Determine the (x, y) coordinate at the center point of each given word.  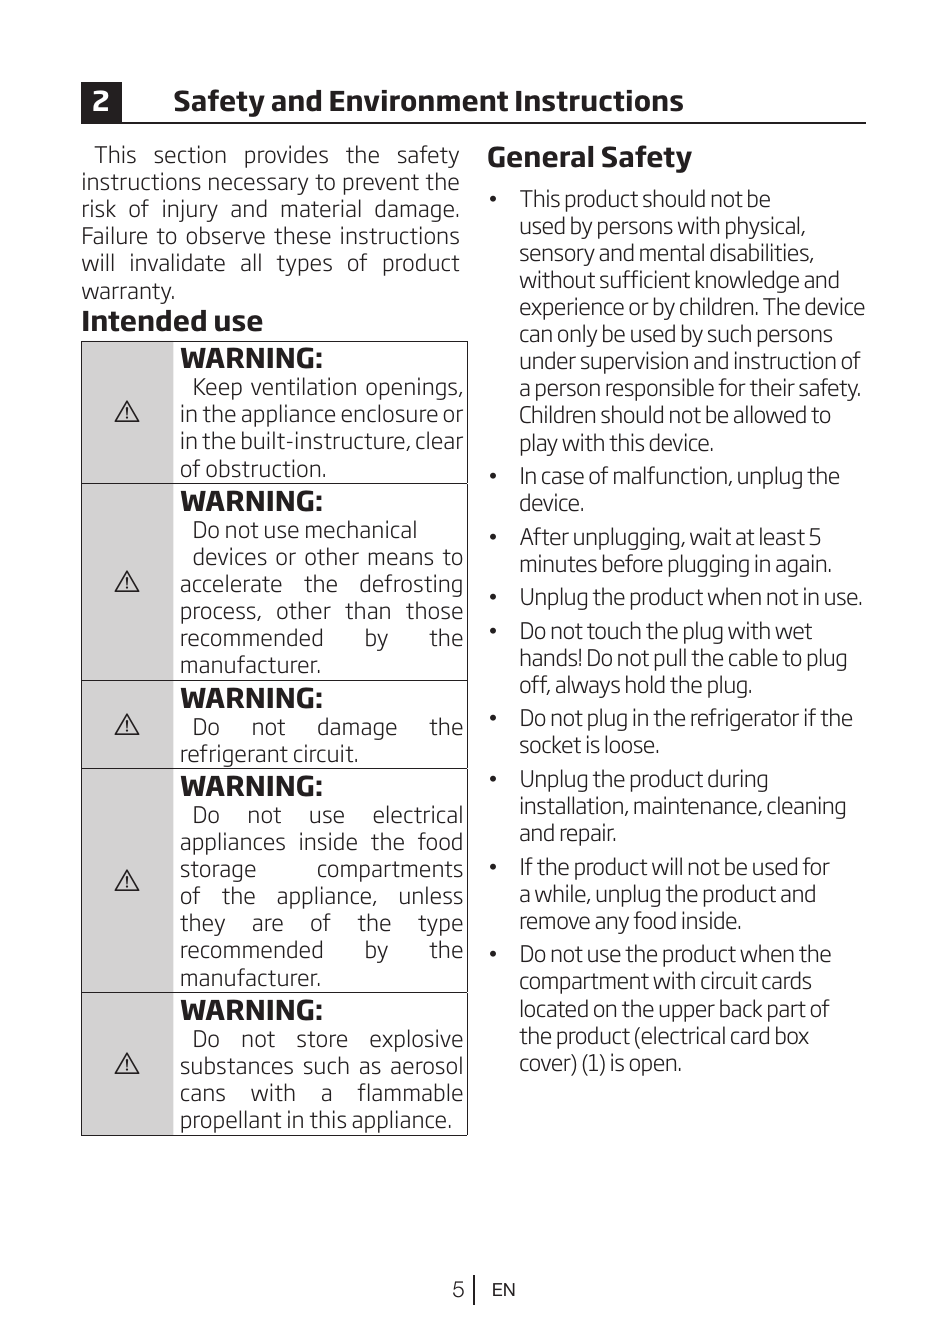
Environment (419, 101)
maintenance (696, 806)
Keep (218, 389)
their (772, 387)
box (792, 1035)
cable (753, 657)
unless (431, 895)
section (190, 154)
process (219, 615)
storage (218, 871)
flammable (410, 1092)
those (434, 610)
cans (203, 1095)
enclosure (389, 413)
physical (764, 227)
